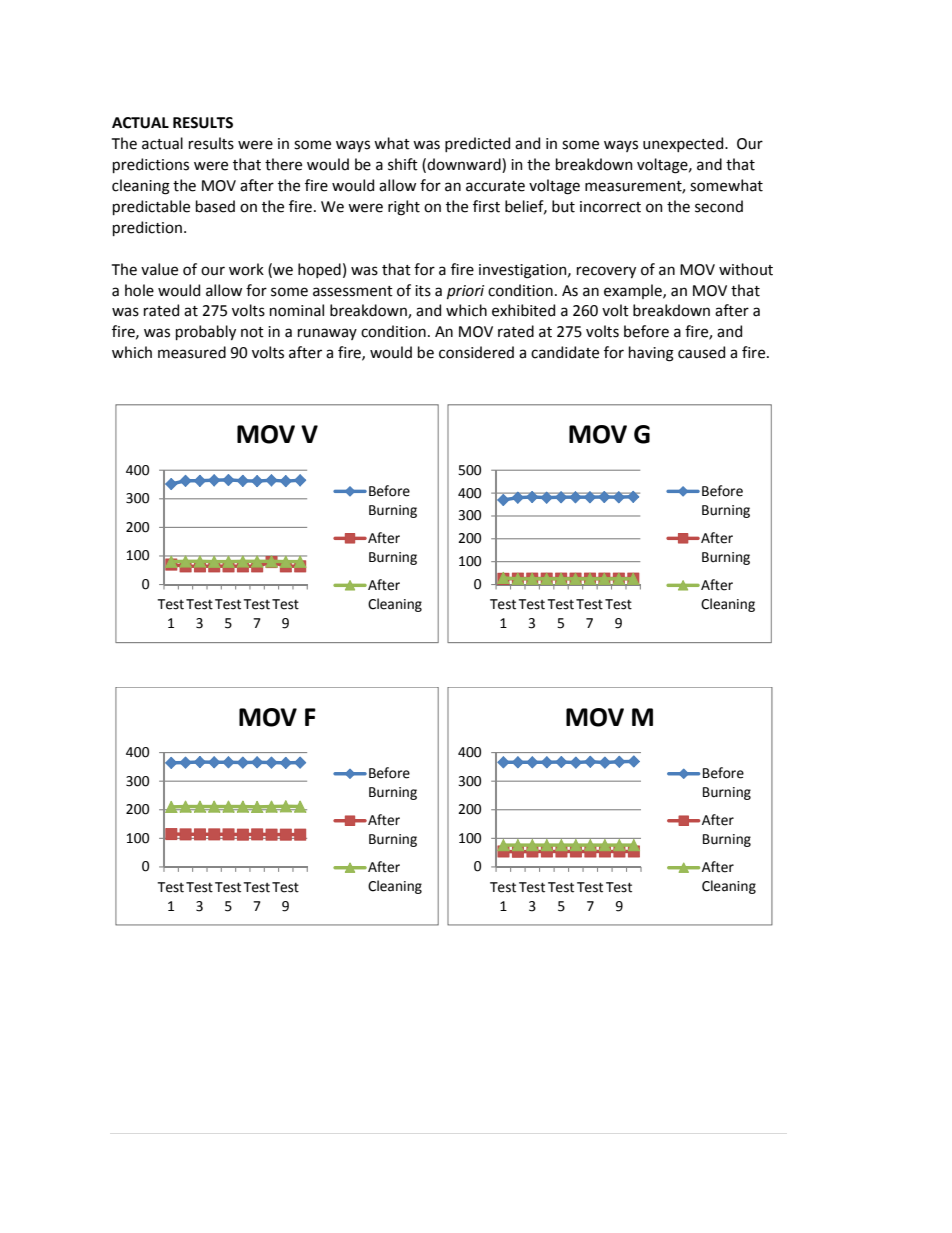  Describe the element at coordinates (246, 269) in the image. I see `work` at that location.
